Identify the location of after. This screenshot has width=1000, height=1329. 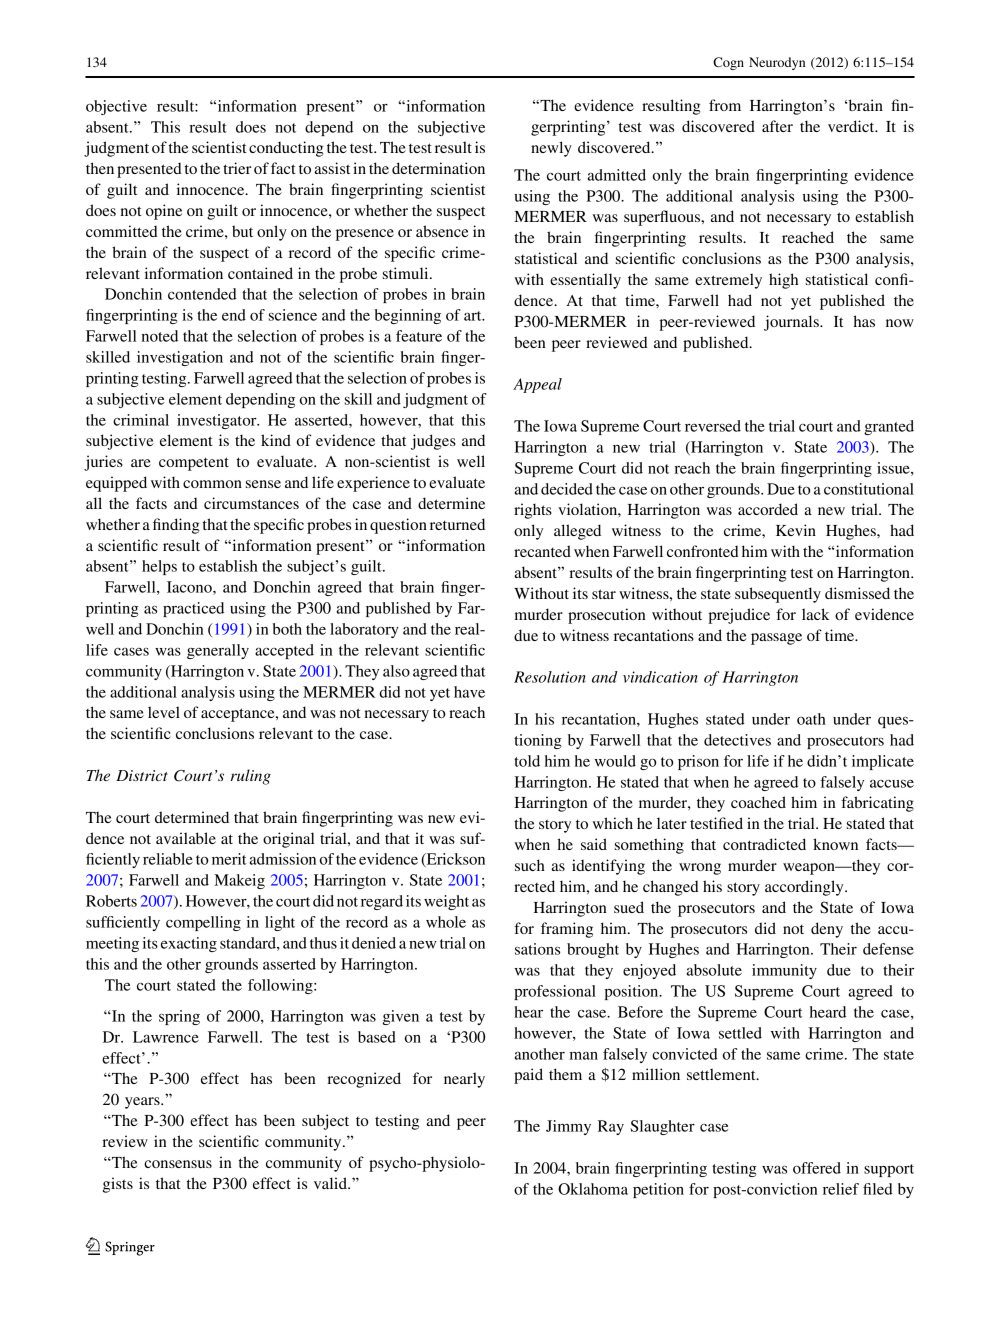
(777, 126).
